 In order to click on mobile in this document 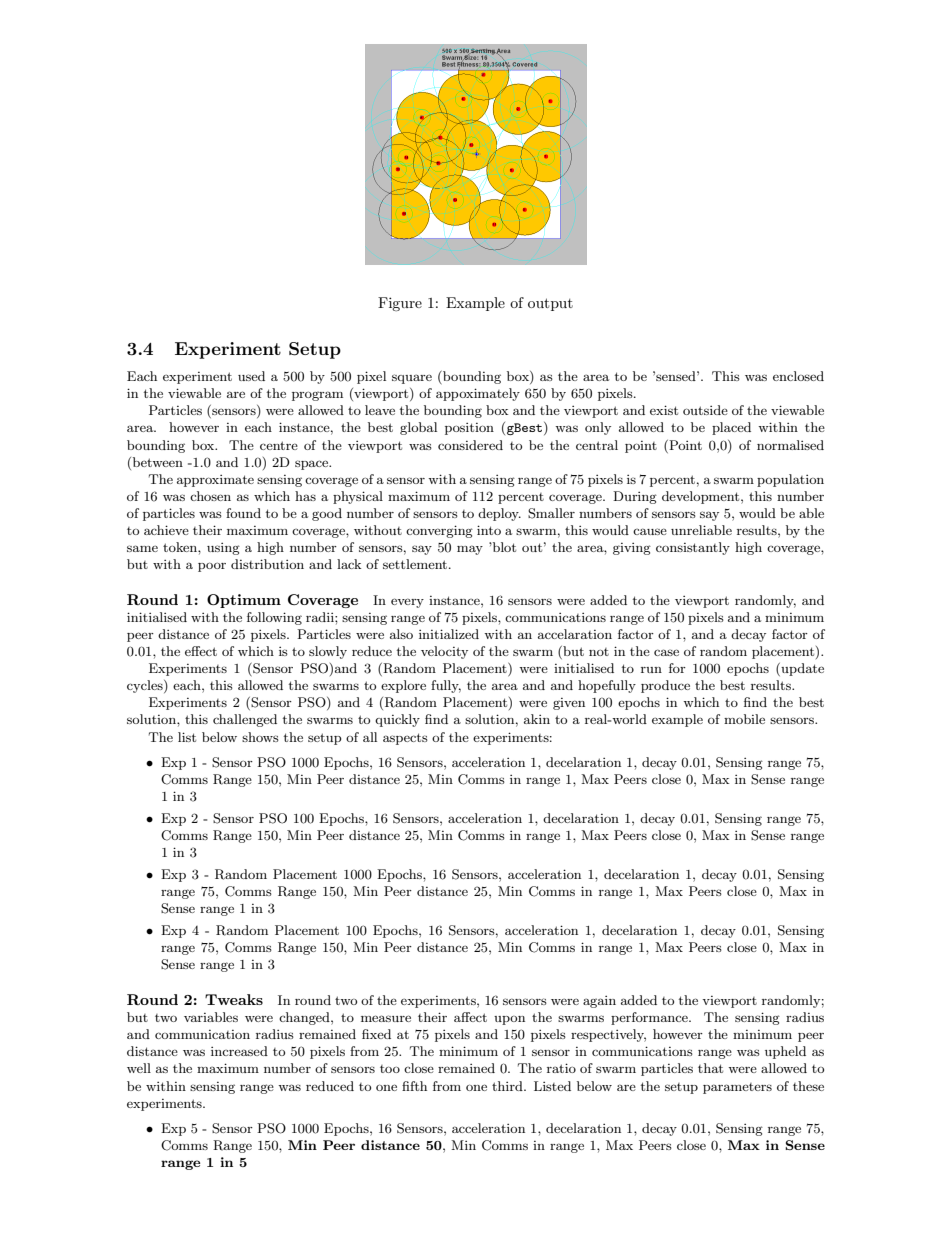, I will do `click(744, 719)`.
